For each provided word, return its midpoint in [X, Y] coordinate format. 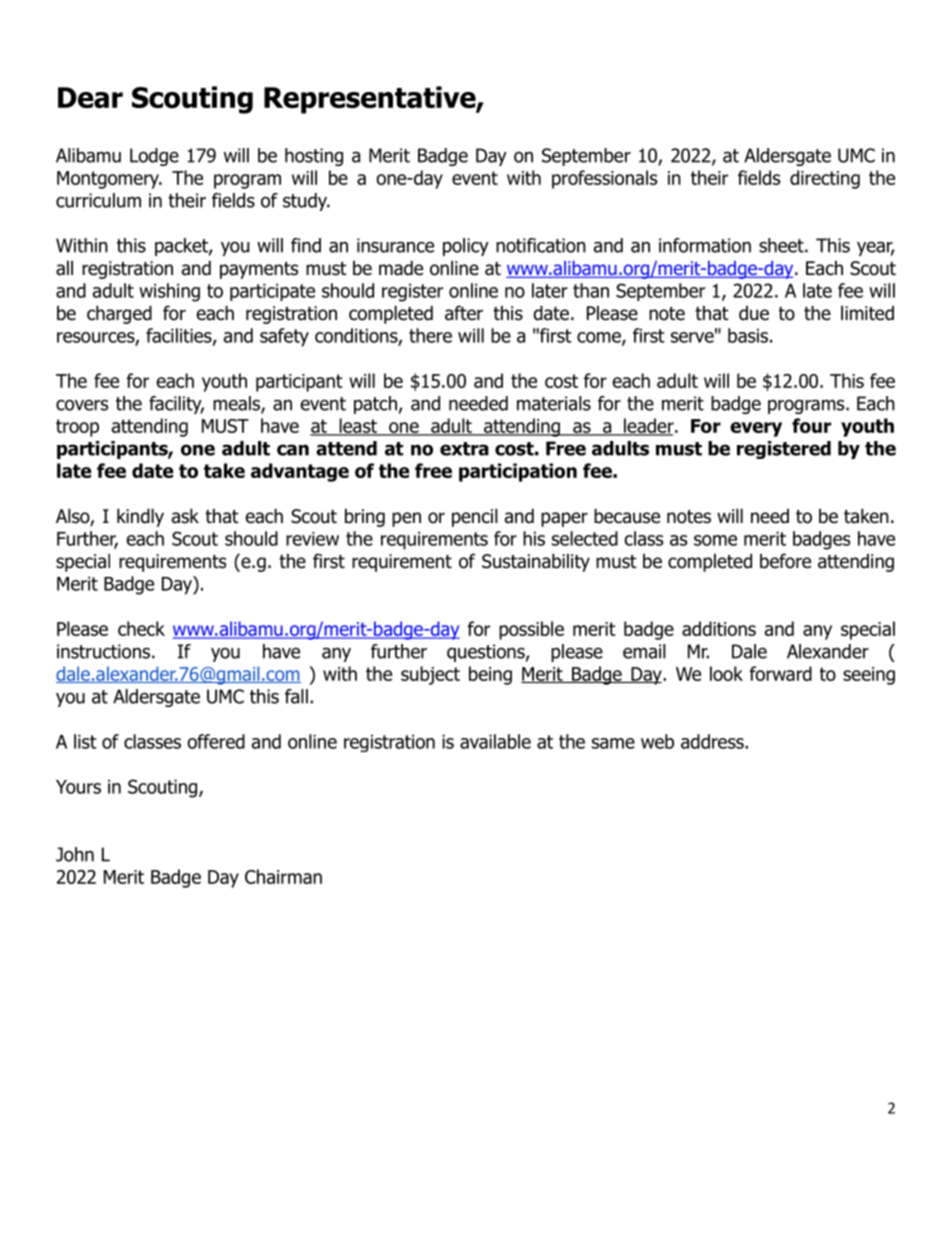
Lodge [154, 157]
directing [825, 179]
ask [185, 516]
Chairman [283, 876]
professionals [604, 179]
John [75, 854]
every [756, 429]
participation [518, 472]
